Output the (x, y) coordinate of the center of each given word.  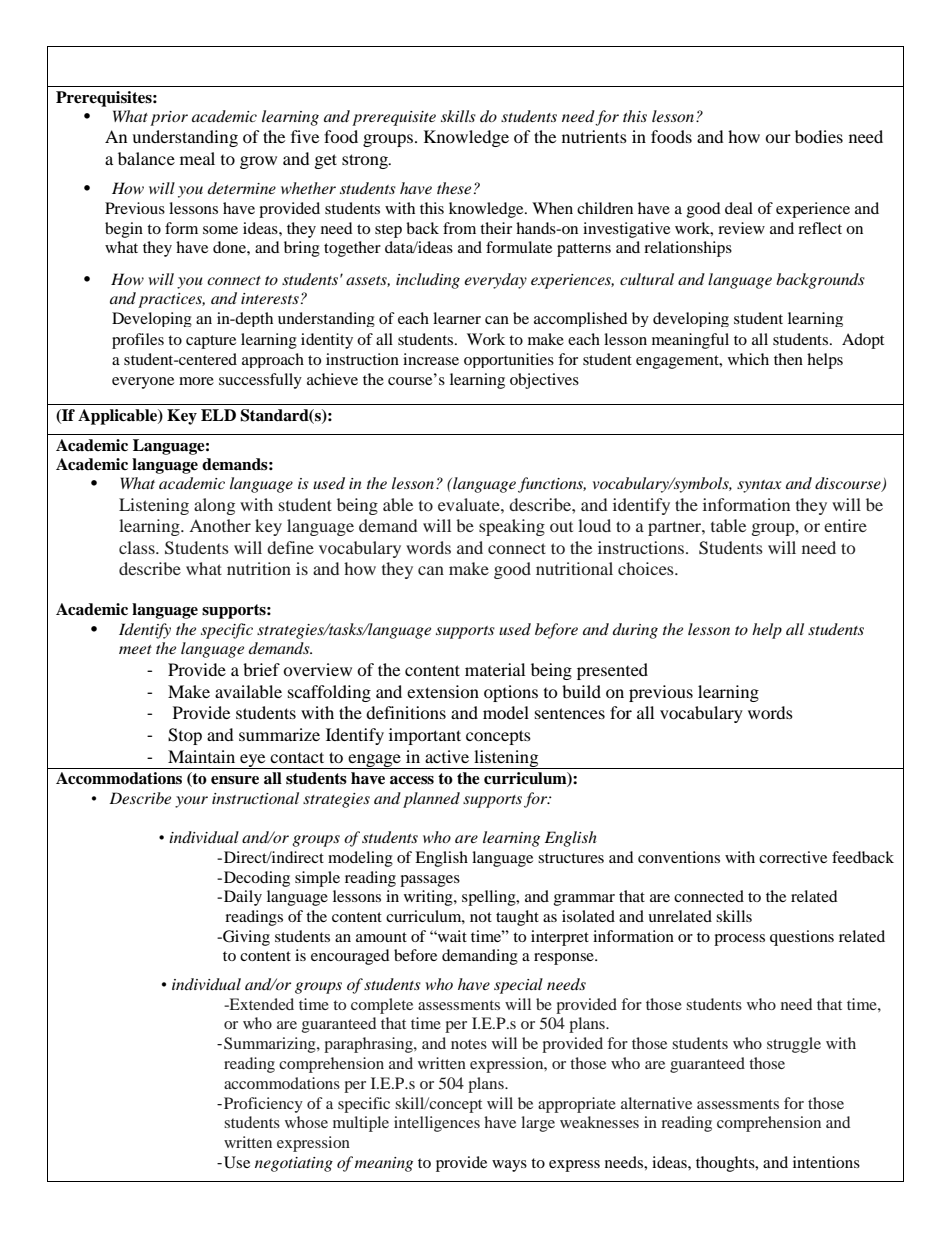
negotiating (294, 1164)
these (454, 188)
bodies (819, 136)
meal (197, 158)
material (495, 669)
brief (261, 669)
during (635, 631)
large (538, 1124)
